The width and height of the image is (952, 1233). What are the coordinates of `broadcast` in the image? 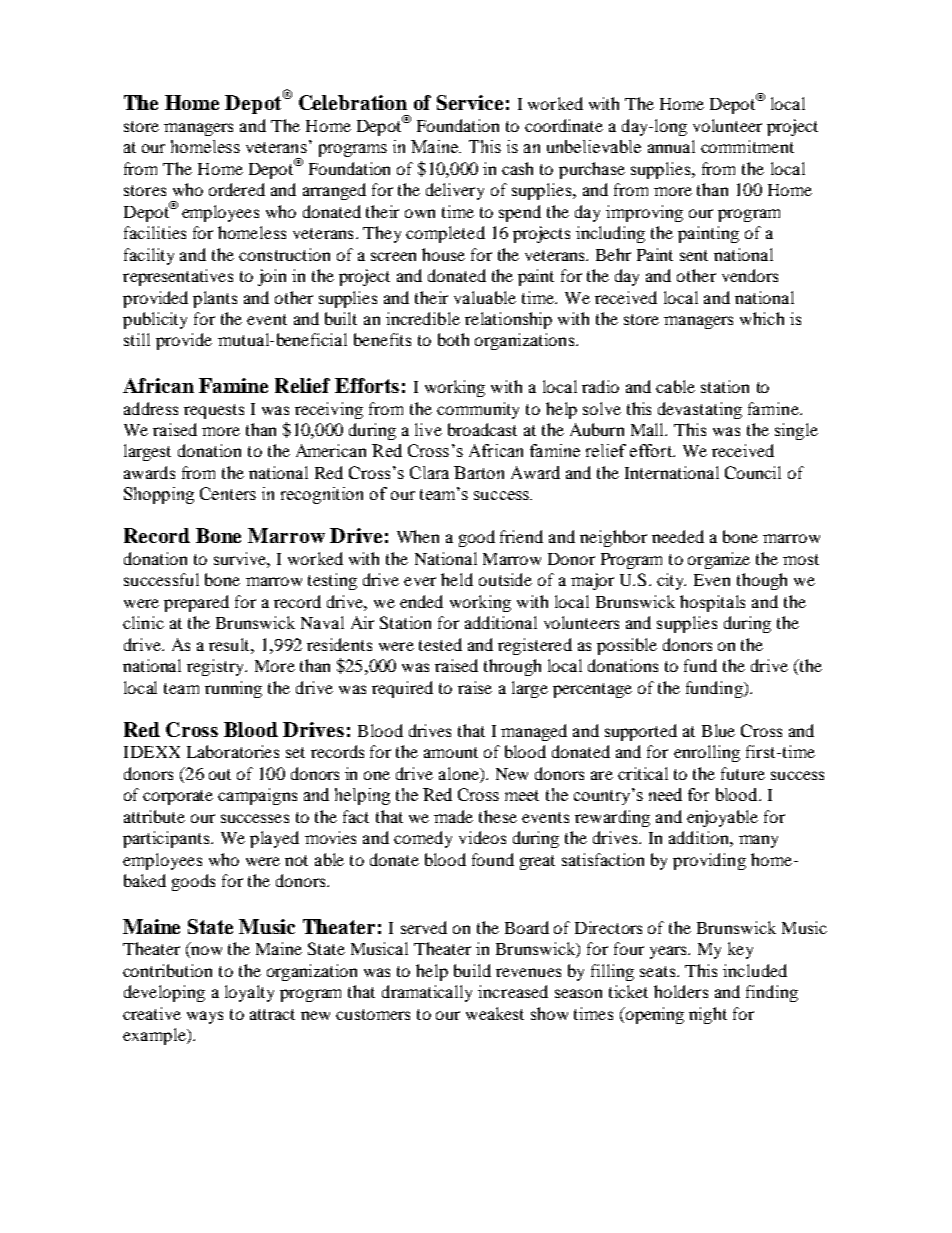 It's located at (482, 429).
